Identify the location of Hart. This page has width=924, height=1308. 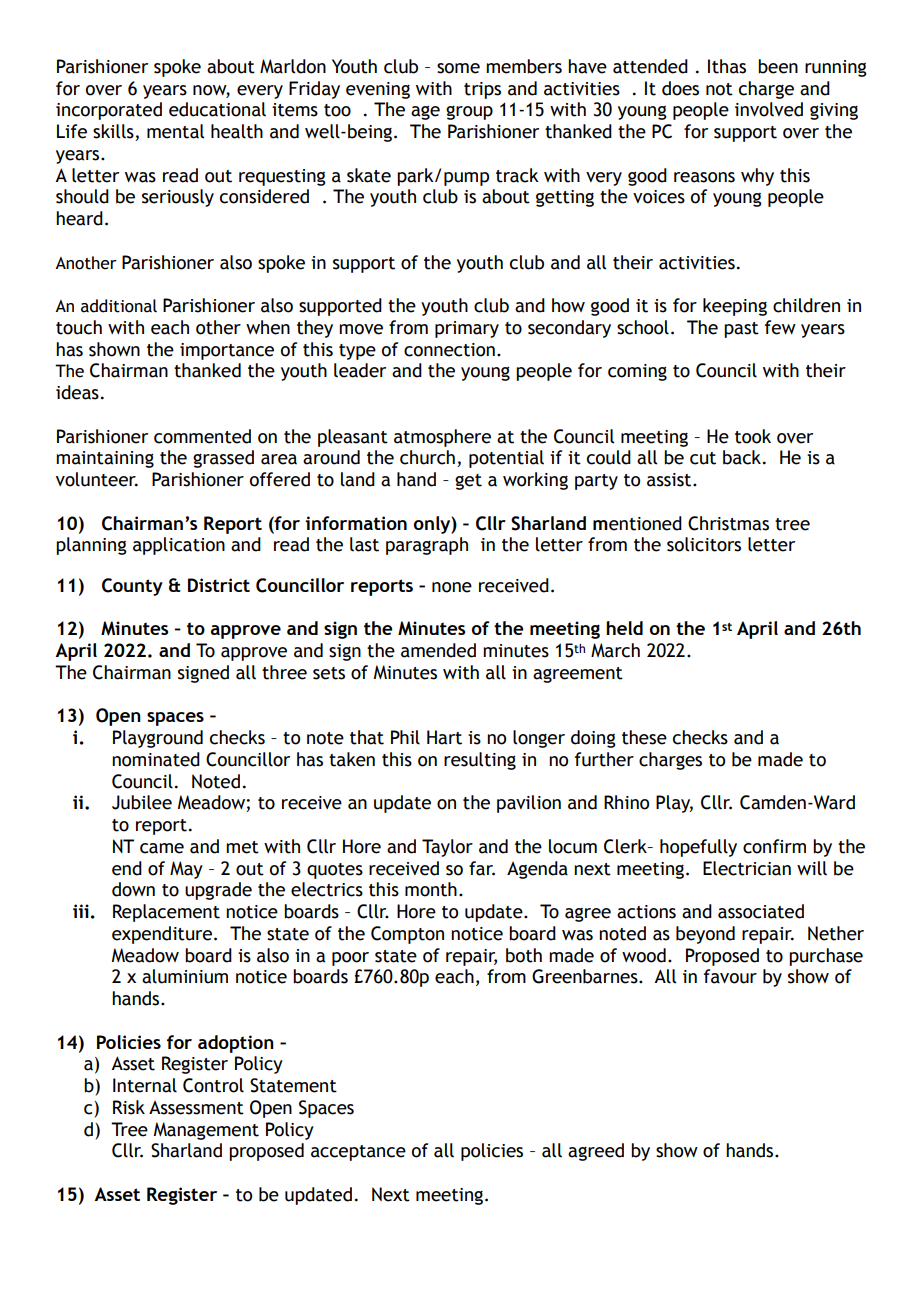
(444, 737).
